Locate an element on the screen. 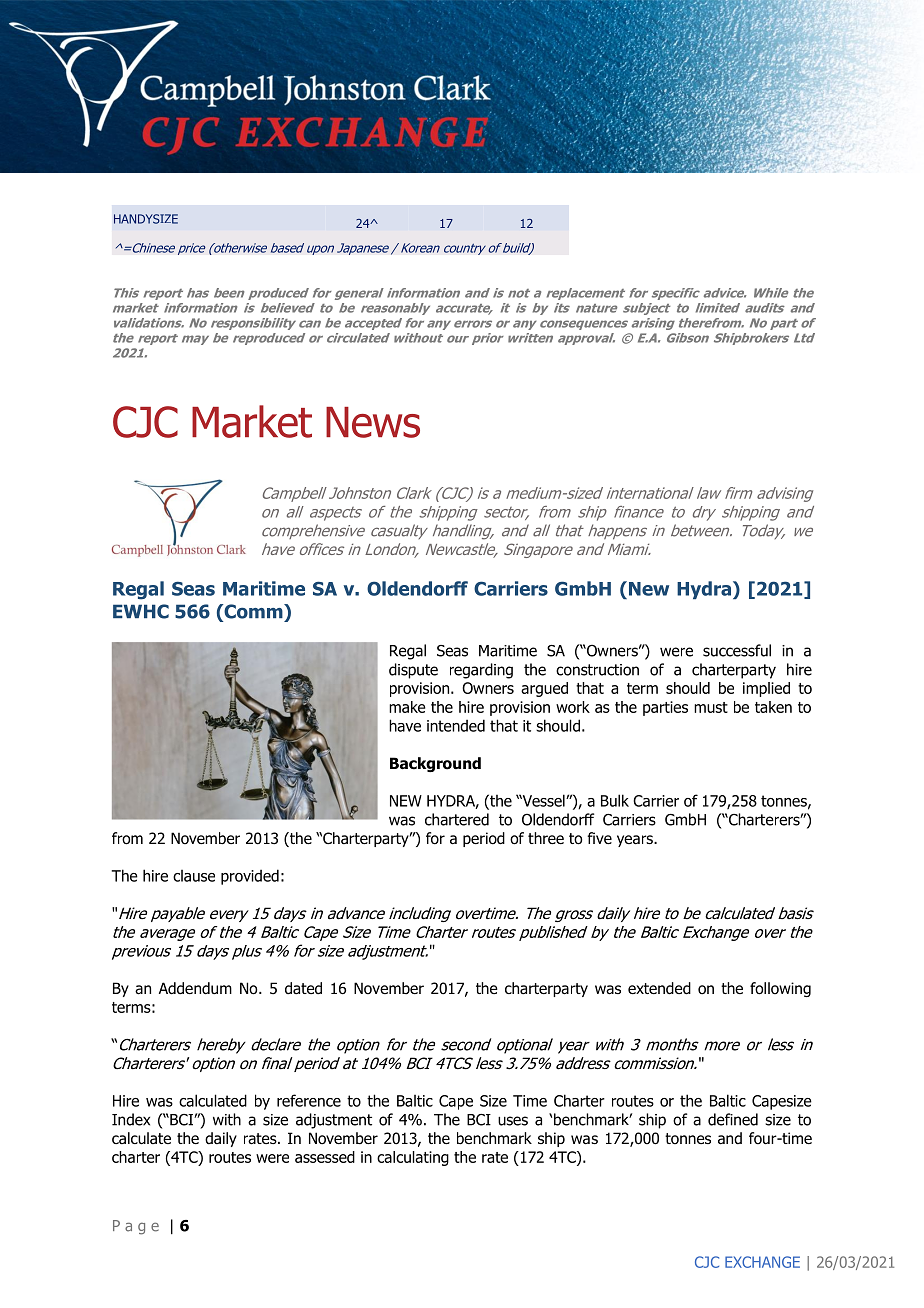 The image size is (924, 1308). News is located at coordinates (373, 422).
